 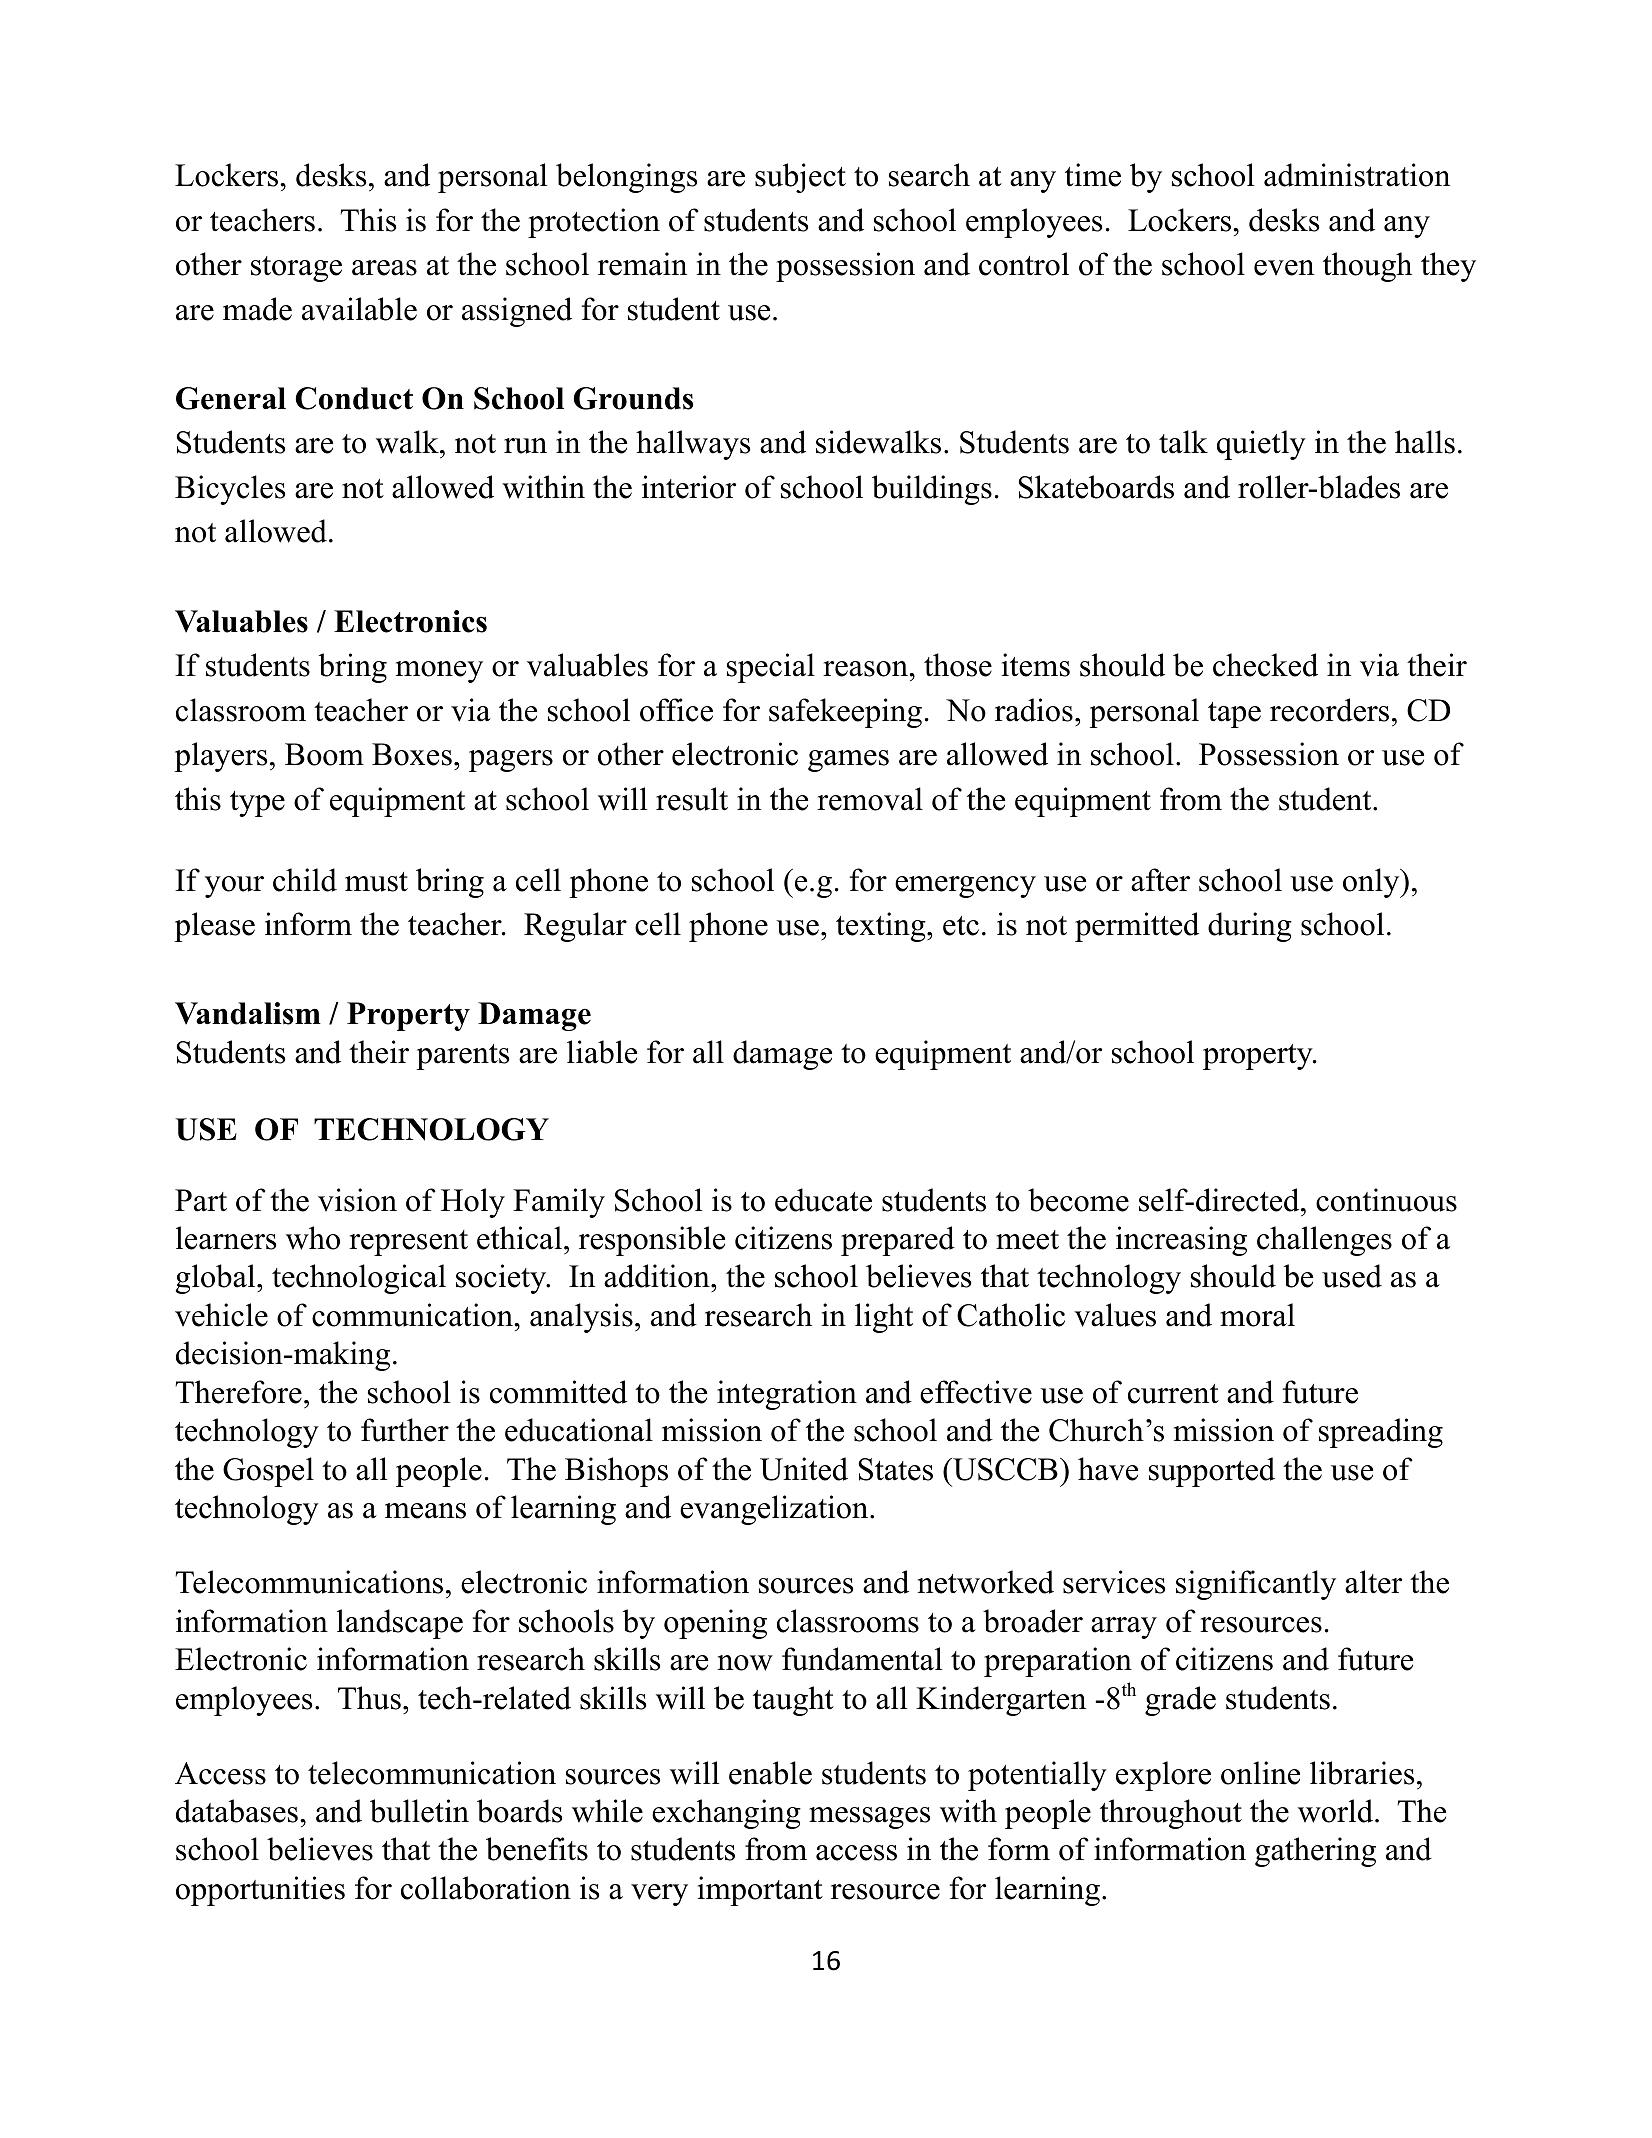 What do you see at coordinates (884, 1318) in the screenshot?
I see `light` at bounding box center [884, 1318].
